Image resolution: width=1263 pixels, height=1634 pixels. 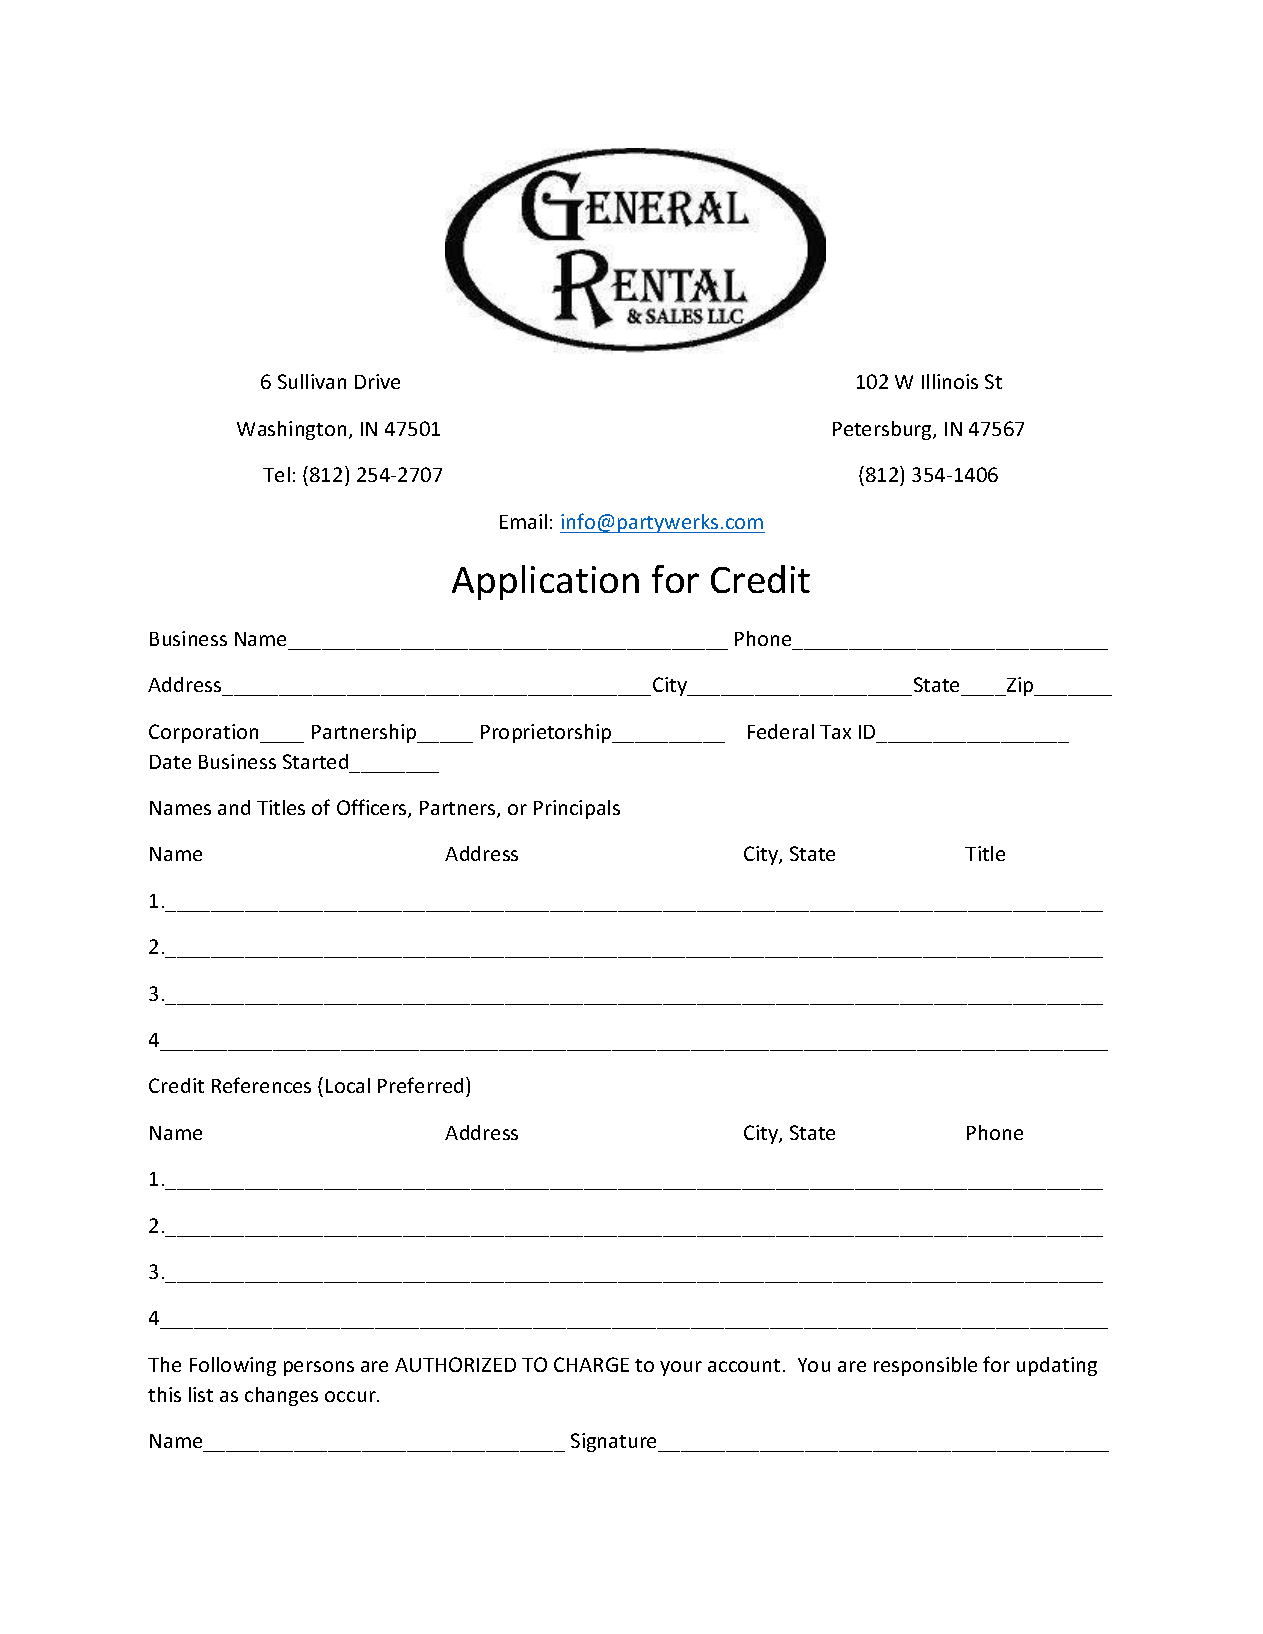 I want to click on References, so click(x=261, y=1085).
